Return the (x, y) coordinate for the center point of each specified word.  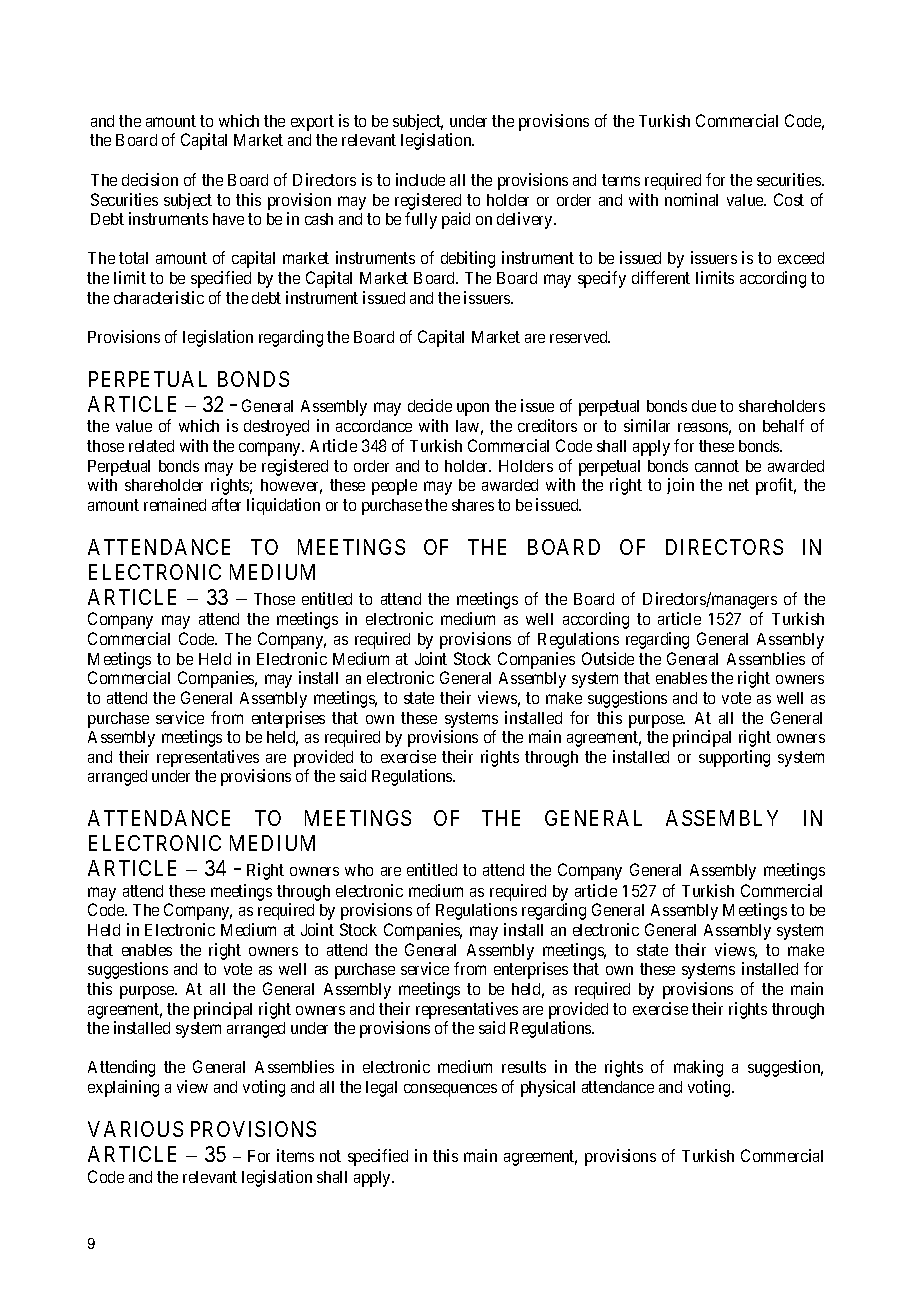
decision (150, 179)
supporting (734, 758)
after (226, 504)
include (420, 179)
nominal (691, 199)
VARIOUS (135, 1129)
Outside (608, 658)
